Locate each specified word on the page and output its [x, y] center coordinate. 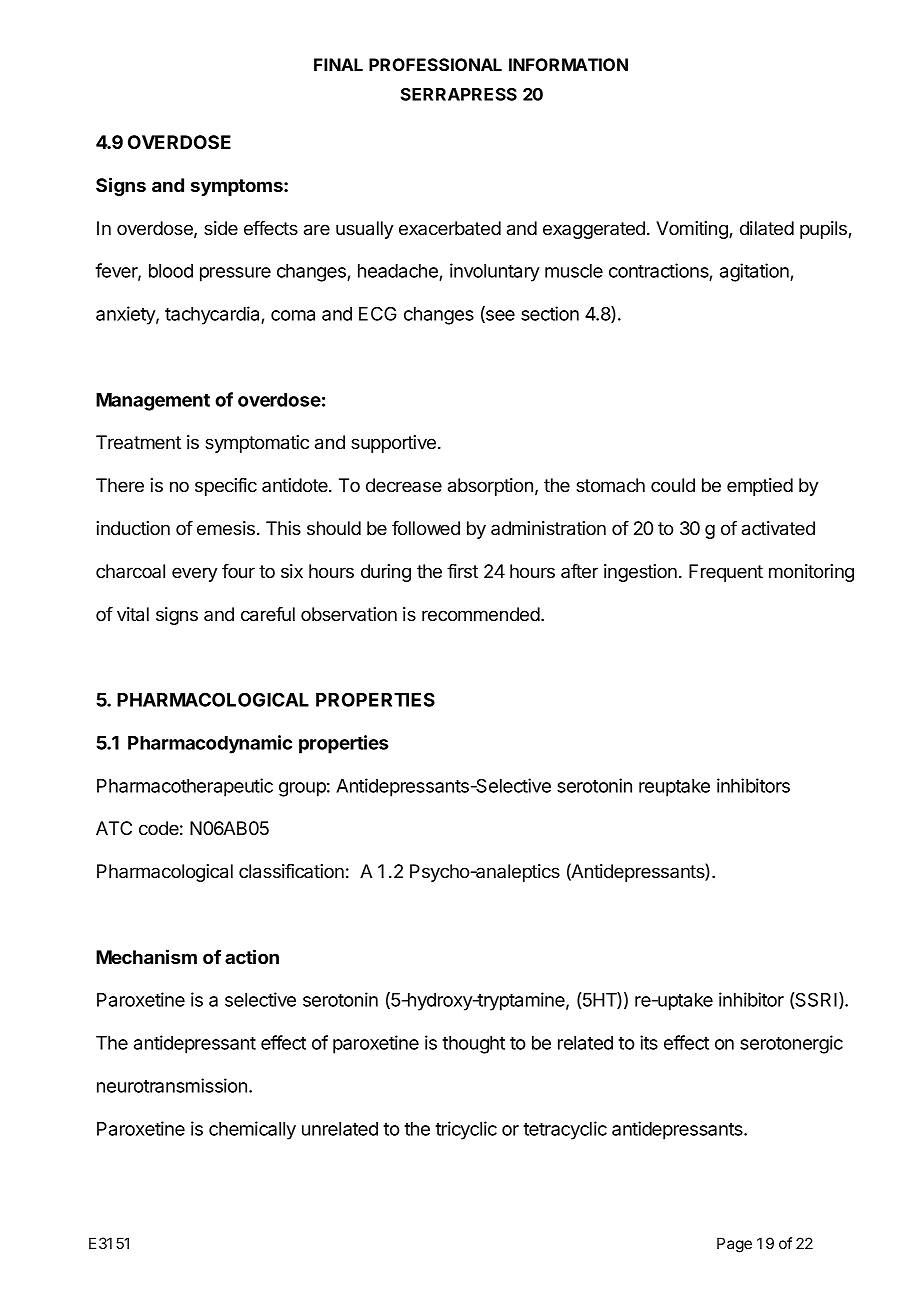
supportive [393, 444]
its [649, 1042]
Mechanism [146, 956]
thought [473, 1045]
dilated [767, 228]
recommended [482, 614]
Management [153, 402]
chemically [252, 1130]
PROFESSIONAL [435, 64]
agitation [755, 272]
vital [133, 614]
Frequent [726, 573]
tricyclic [466, 1130]
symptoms [238, 187]
